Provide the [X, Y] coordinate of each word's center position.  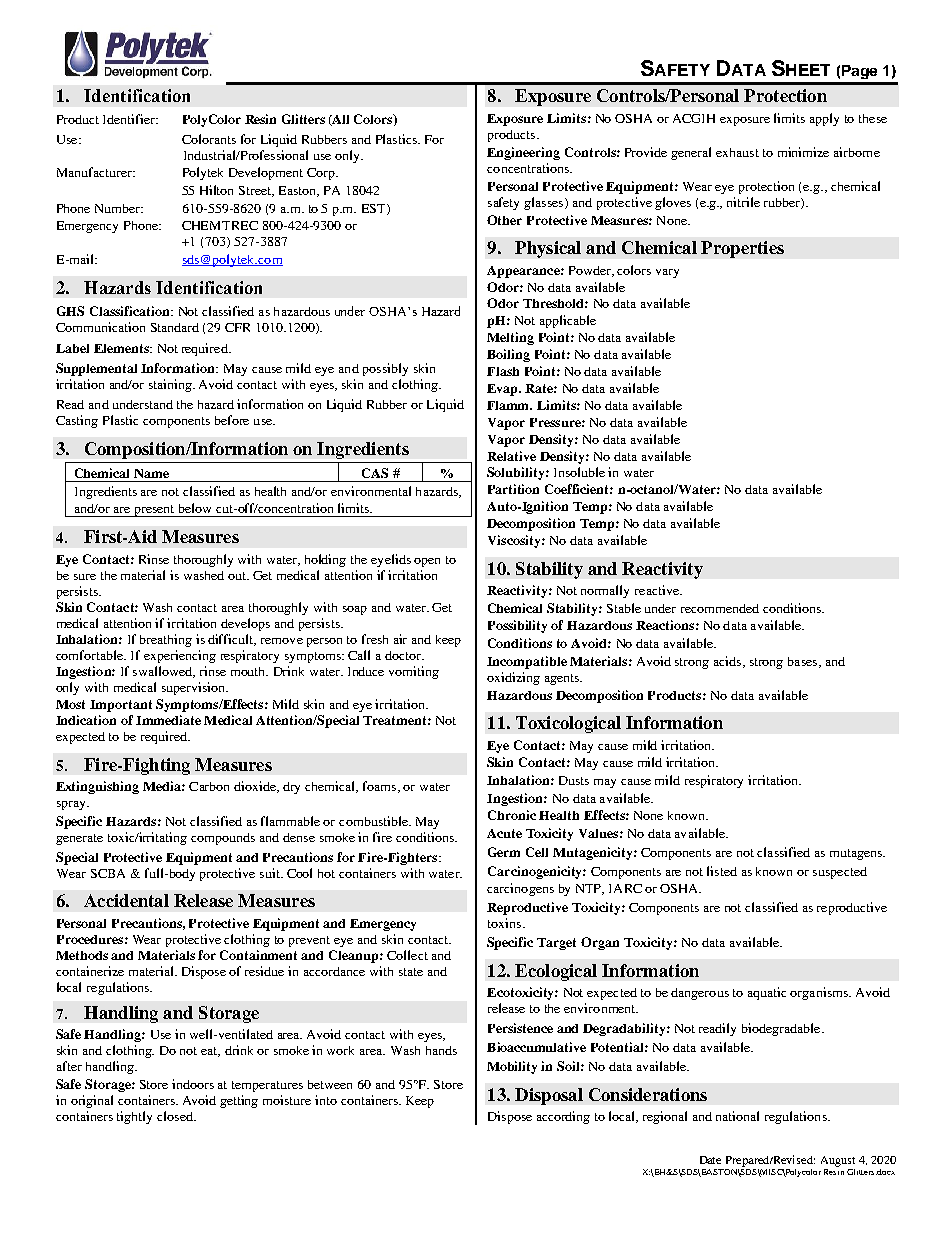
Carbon [209, 786]
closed [176, 1116]
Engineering [523, 153]
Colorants [209, 139]
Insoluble [579, 472]
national [737, 1116]
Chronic [512, 815]
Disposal [549, 1096]
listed [722, 871]
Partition [513, 489]
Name [151, 473]
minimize [803, 152]
